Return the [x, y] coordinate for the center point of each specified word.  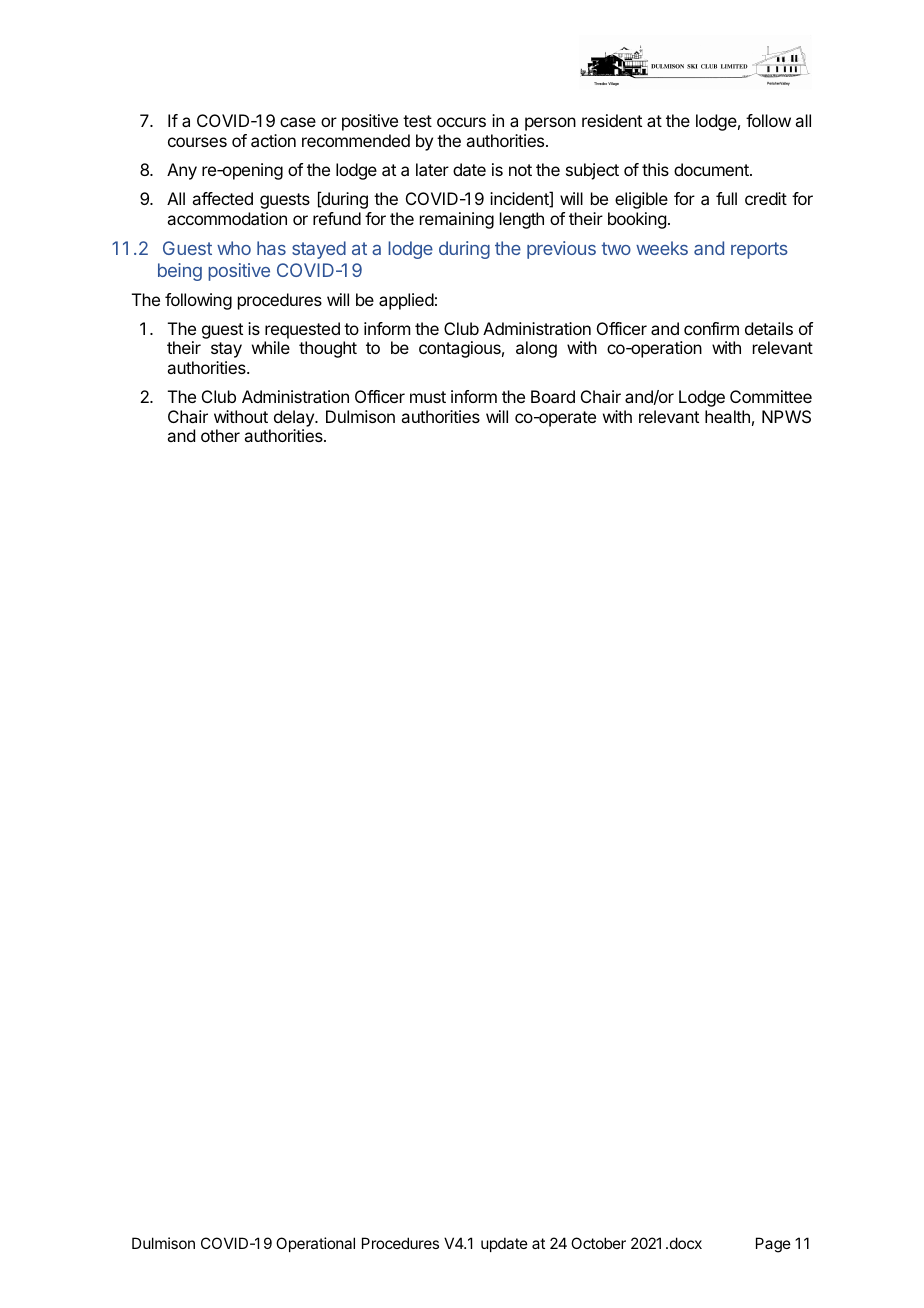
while [271, 347]
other [220, 435]
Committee [771, 396]
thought [328, 349]
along [536, 349]
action [273, 140]
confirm [711, 328]
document [712, 169]
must [428, 397]
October [598, 1243]
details [769, 328]
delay [295, 418]
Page [773, 1245]
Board [553, 396]
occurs [461, 122]
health [727, 416]
